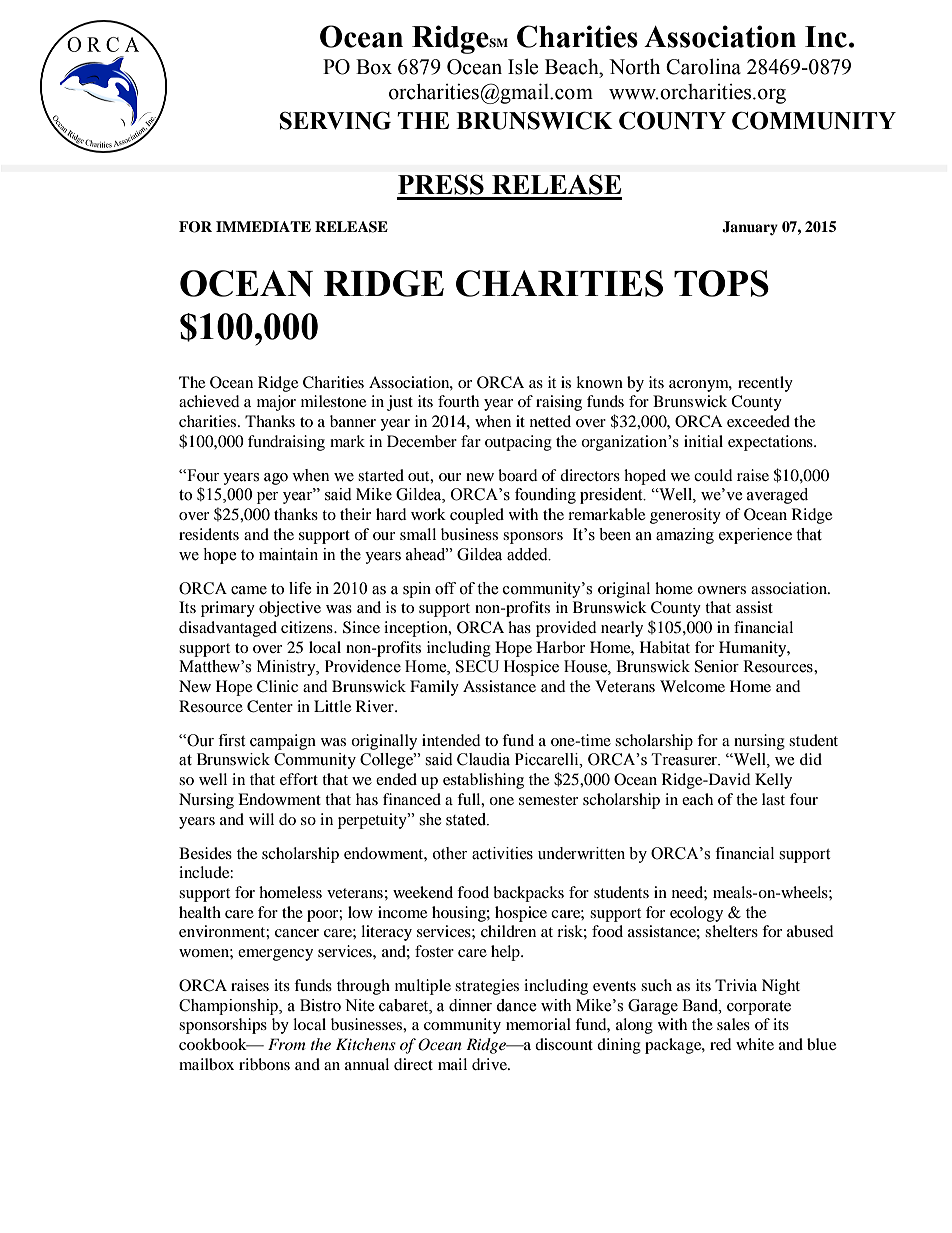  I want to click on activities, so click(502, 853).
